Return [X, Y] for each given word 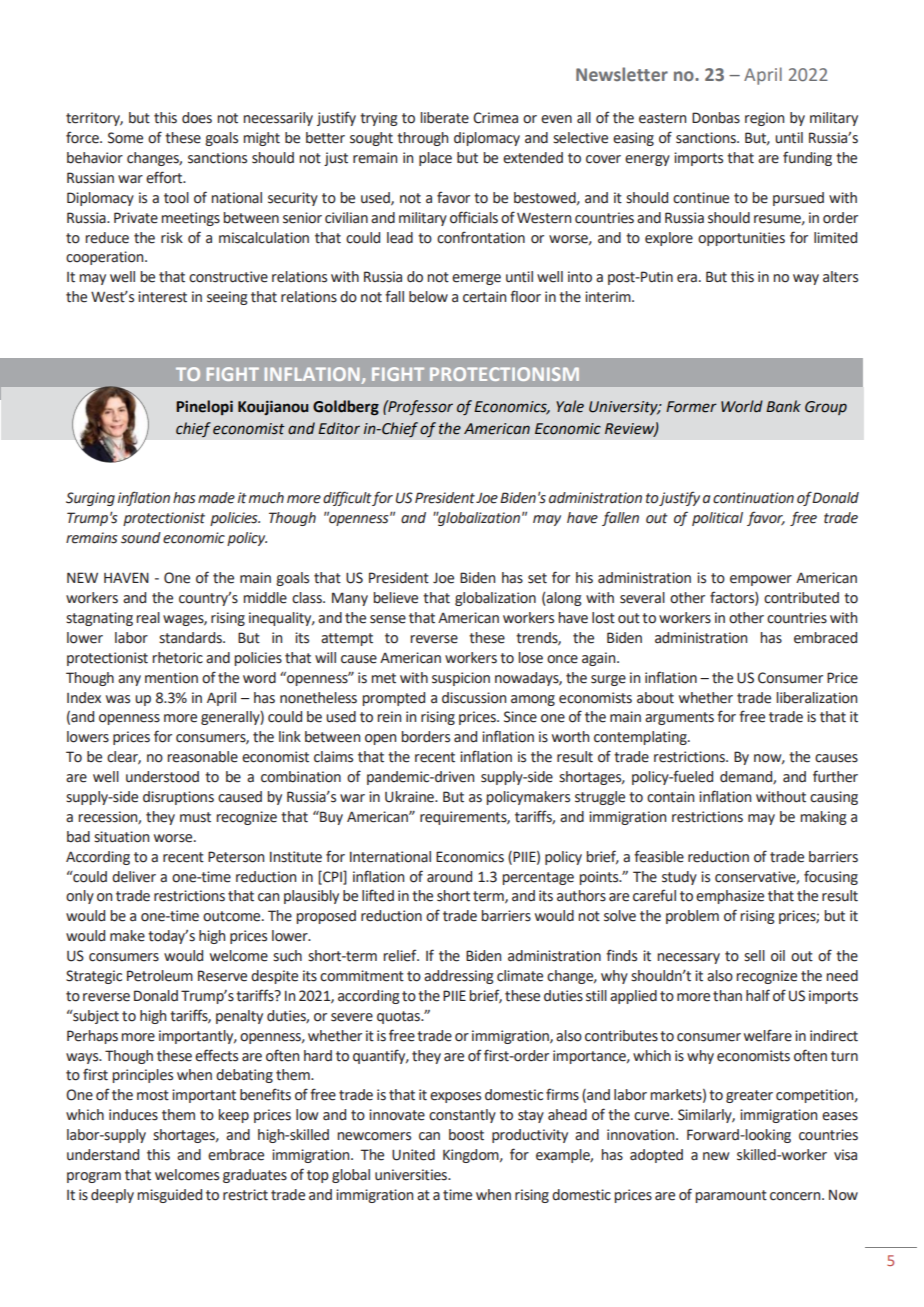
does [197, 118]
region [764, 119]
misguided [169, 1196]
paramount [731, 1196]
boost [466, 1135]
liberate [444, 118]
